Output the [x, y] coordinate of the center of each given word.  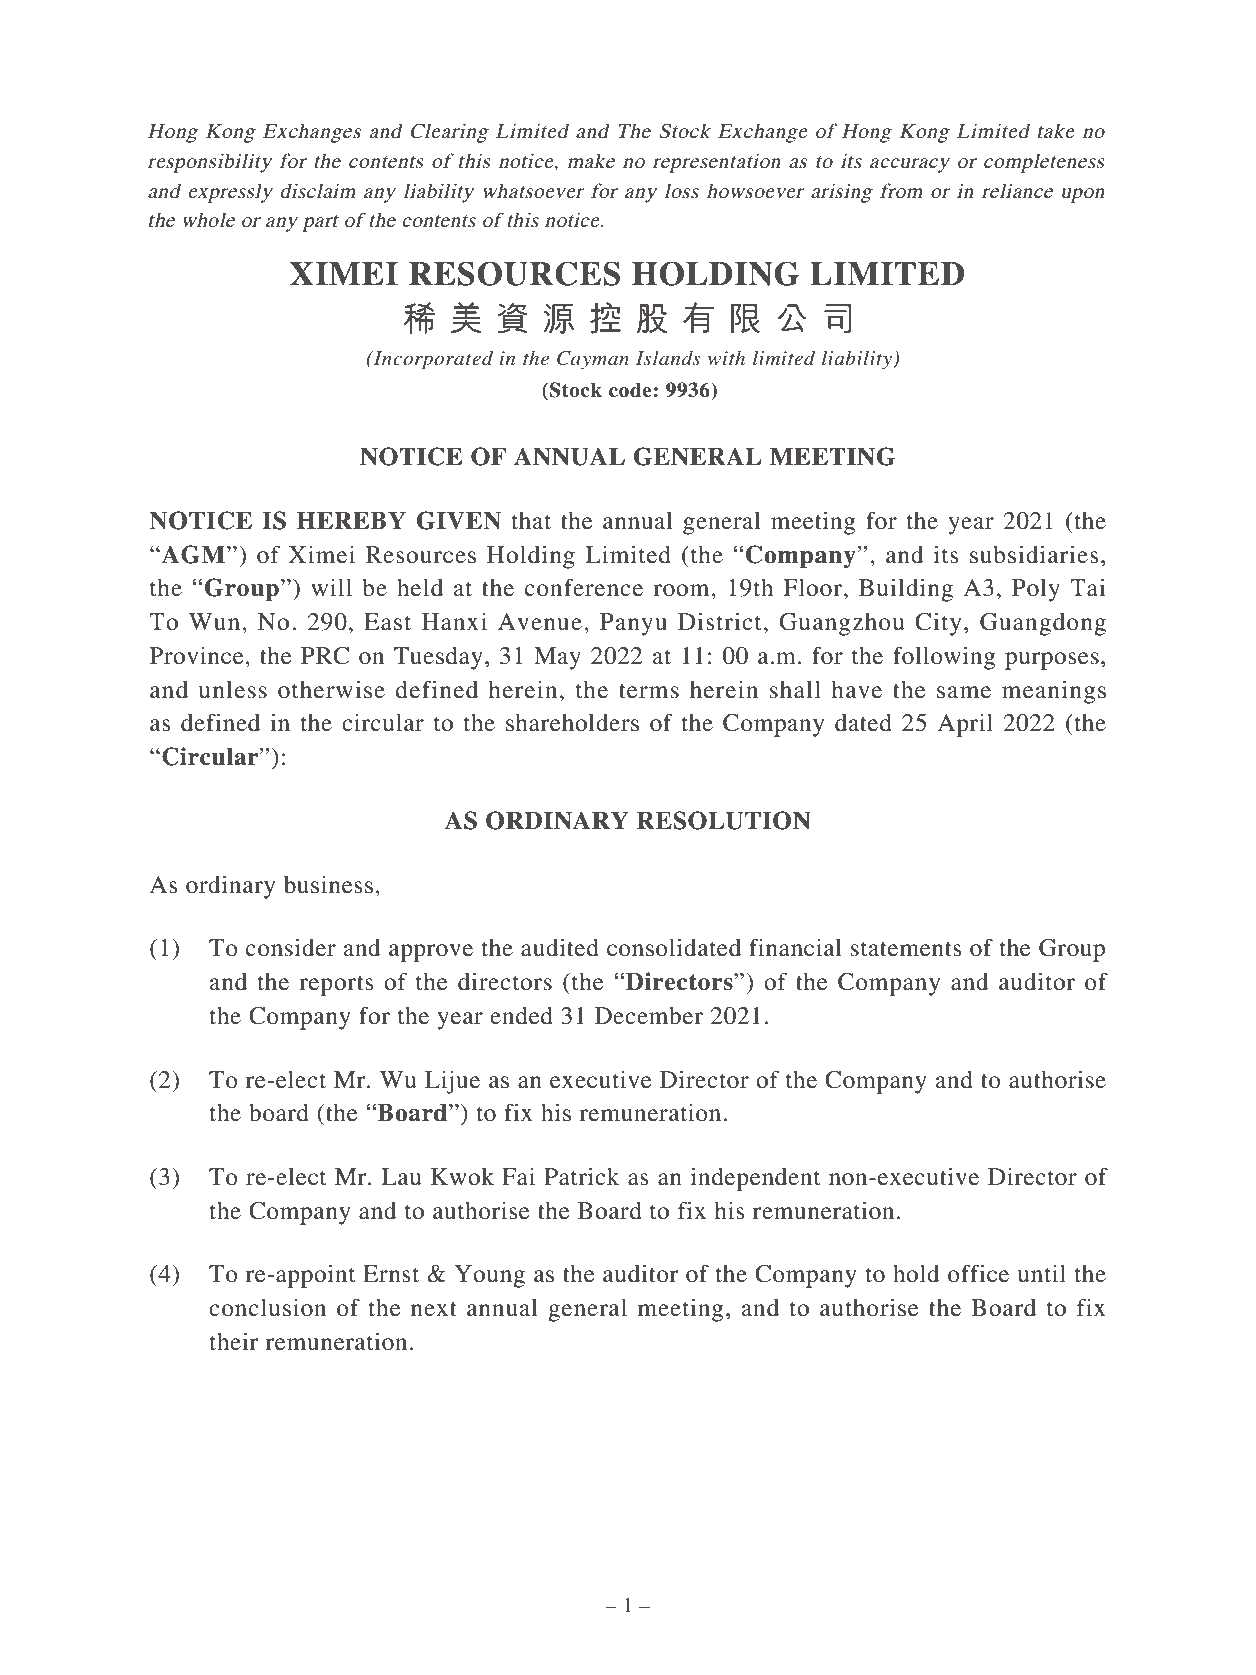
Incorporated [432, 360]
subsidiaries [1034, 554]
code [630, 390]
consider [291, 947]
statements [906, 949]
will [331, 587]
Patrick [582, 1176]
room [682, 590]
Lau [401, 1177]
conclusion [267, 1308]
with [726, 357]
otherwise [331, 689]
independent [756, 1179]
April [965, 725]
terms [649, 691]
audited [560, 947]
